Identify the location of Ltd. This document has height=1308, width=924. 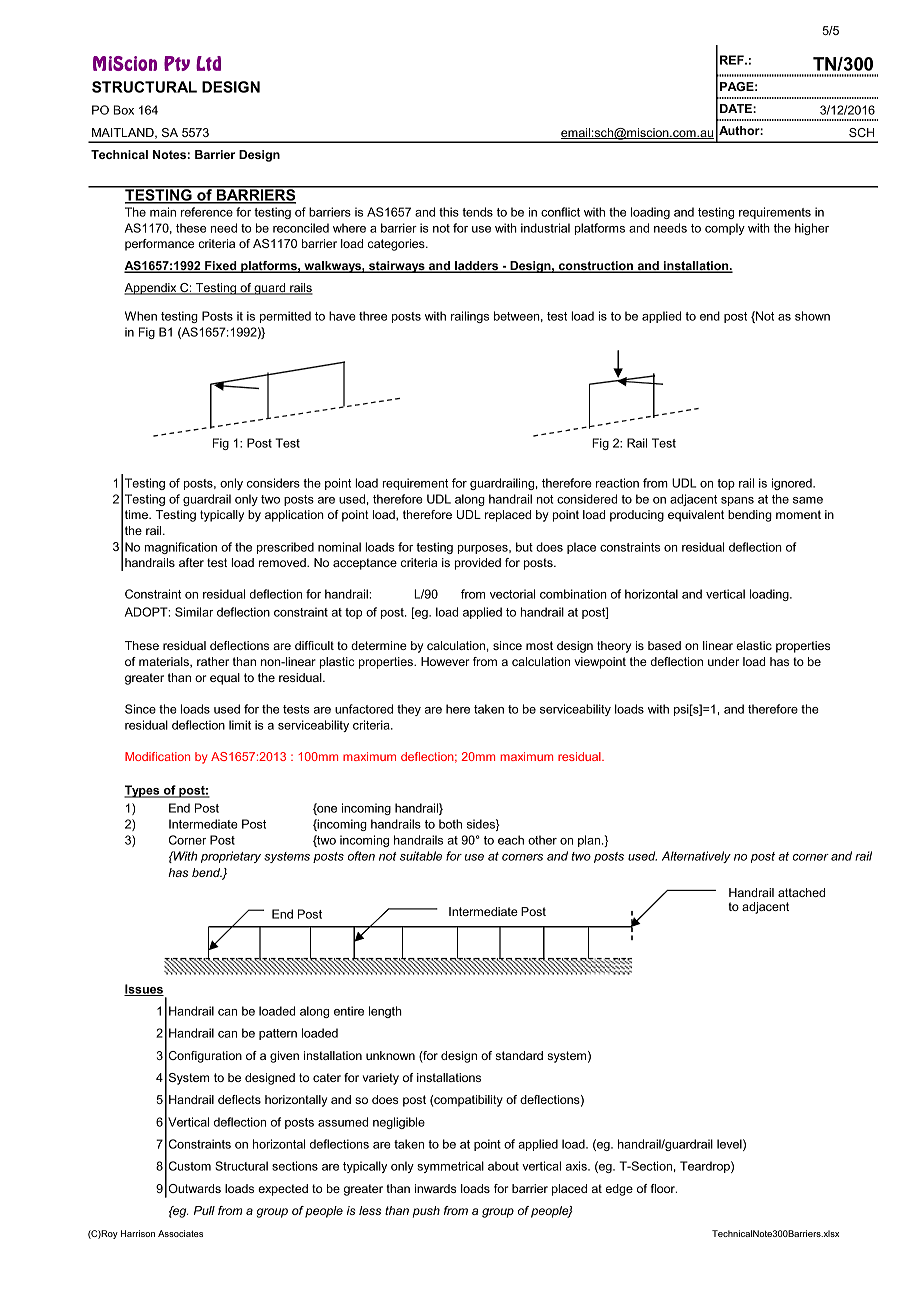
(208, 63).
